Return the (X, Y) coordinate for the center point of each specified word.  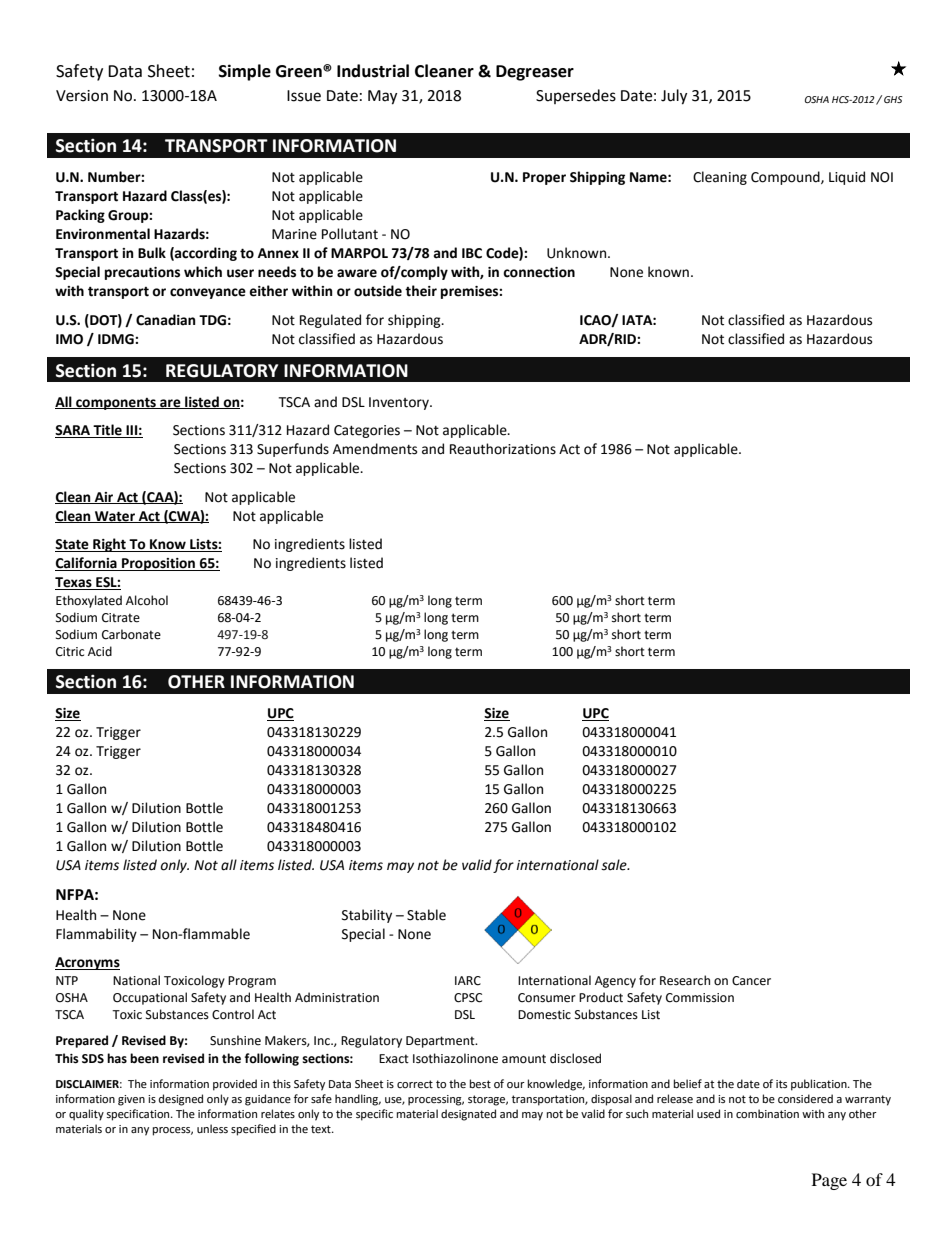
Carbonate (131, 634)
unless (212, 1129)
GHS (893, 99)
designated (468, 1115)
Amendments (375, 449)
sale (615, 865)
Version (82, 96)
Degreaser (535, 73)
